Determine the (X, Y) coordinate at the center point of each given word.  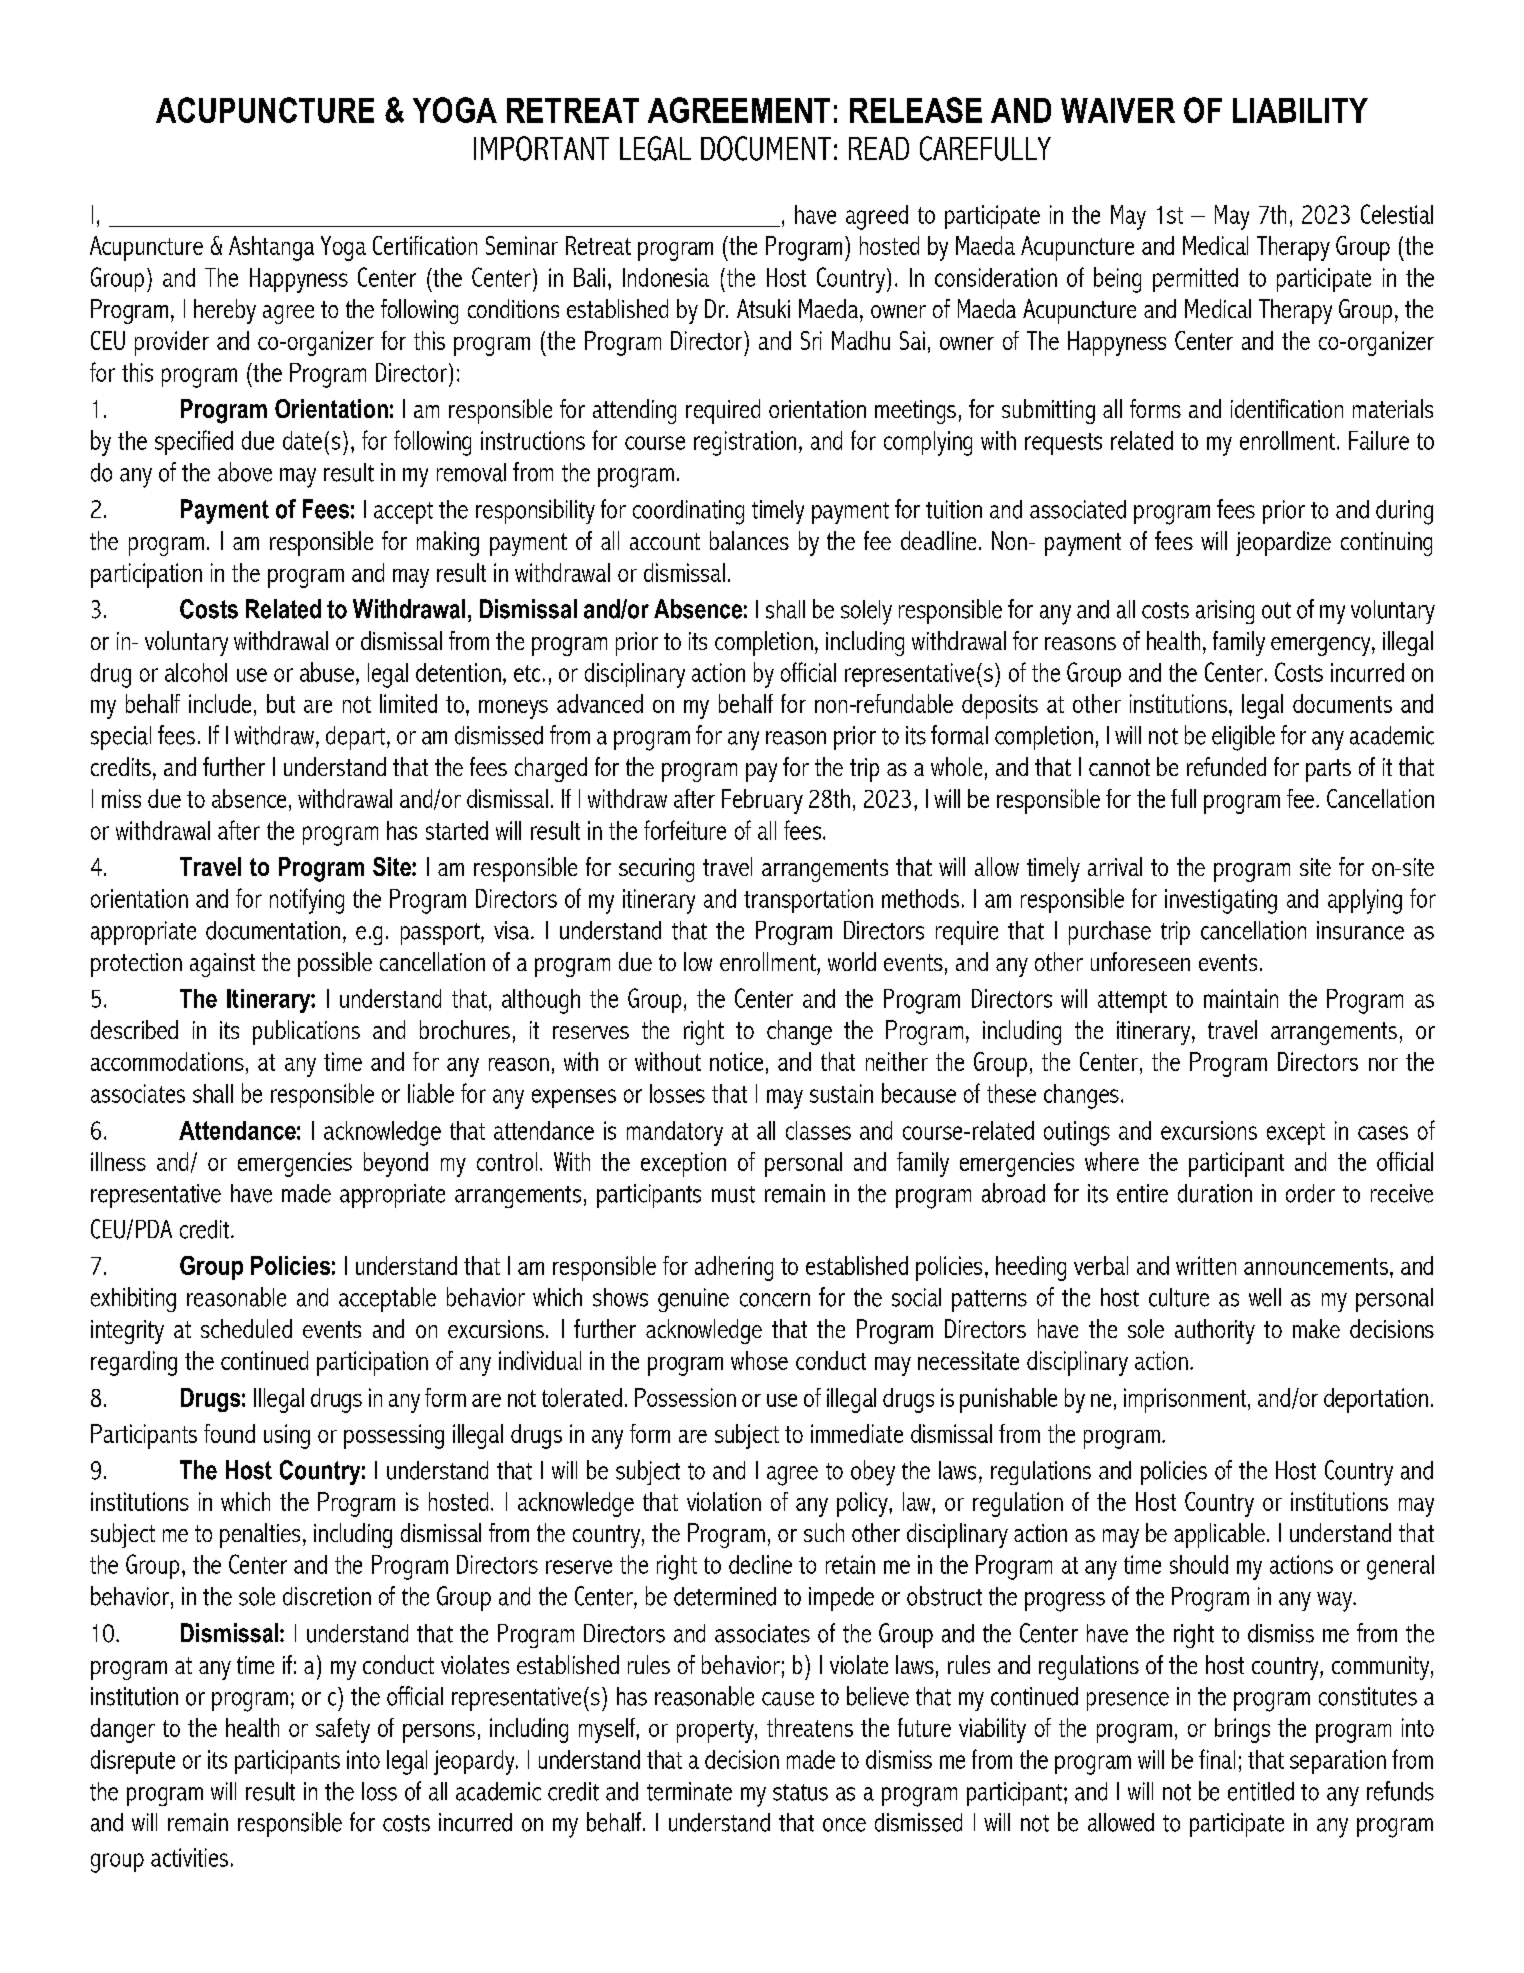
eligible (1243, 738)
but (281, 703)
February (762, 801)
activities (189, 1857)
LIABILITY (1300, 110)
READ (879, 148)
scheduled (246, 1328)
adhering (734, 1268)
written (1206, 1265)
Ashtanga (271, 248)
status (800, 1792)
